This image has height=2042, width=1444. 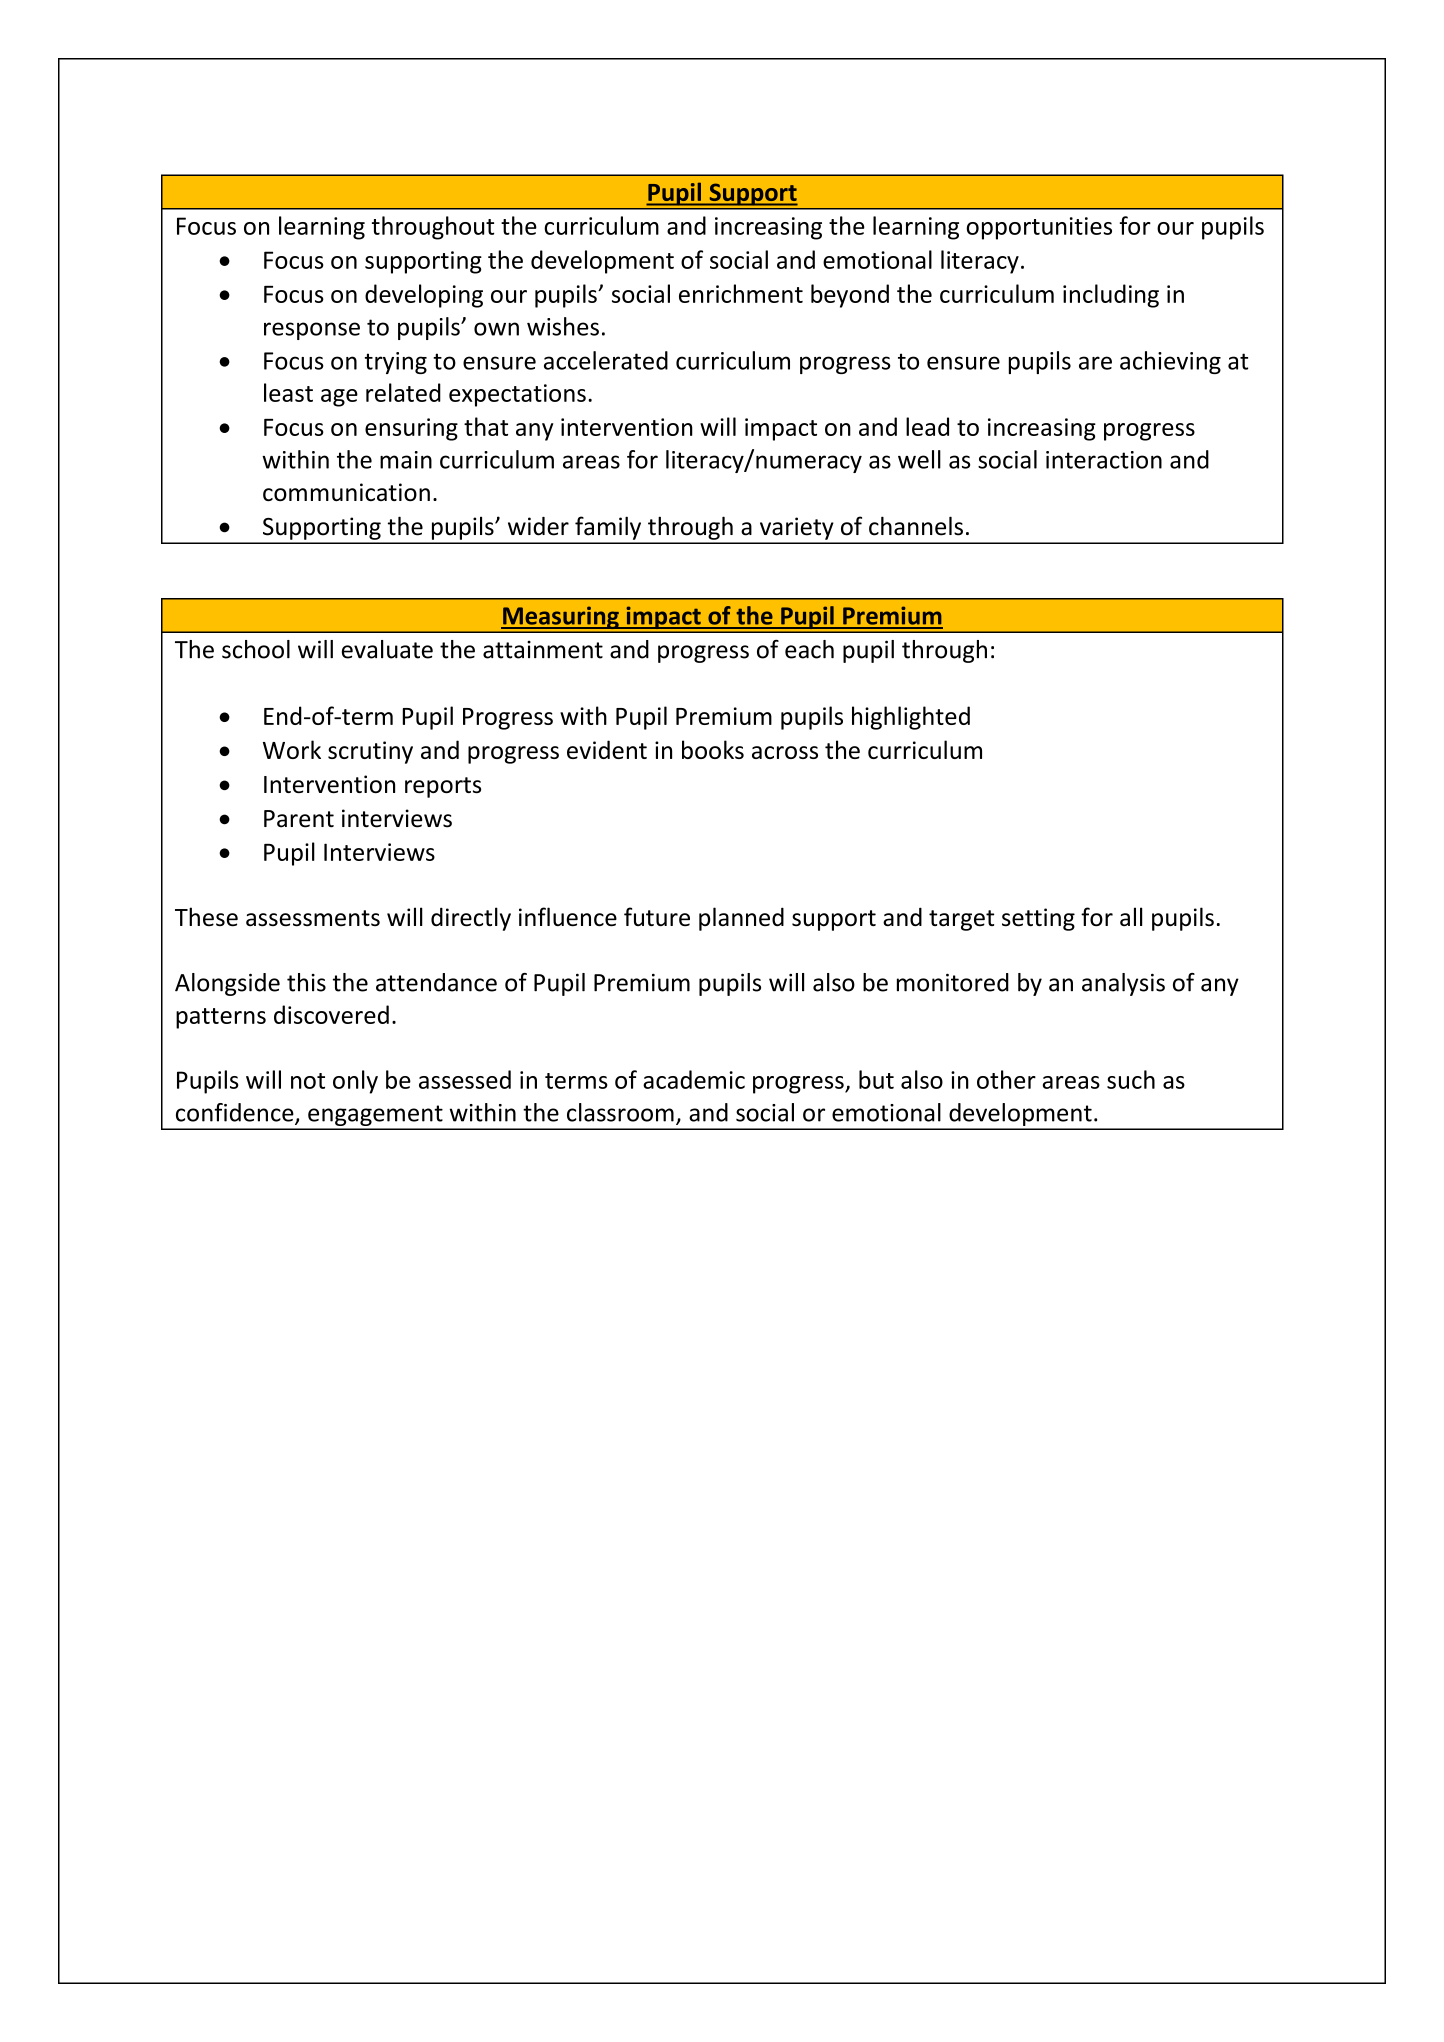 I want to click on other, so click(x=1006, y=1079).
